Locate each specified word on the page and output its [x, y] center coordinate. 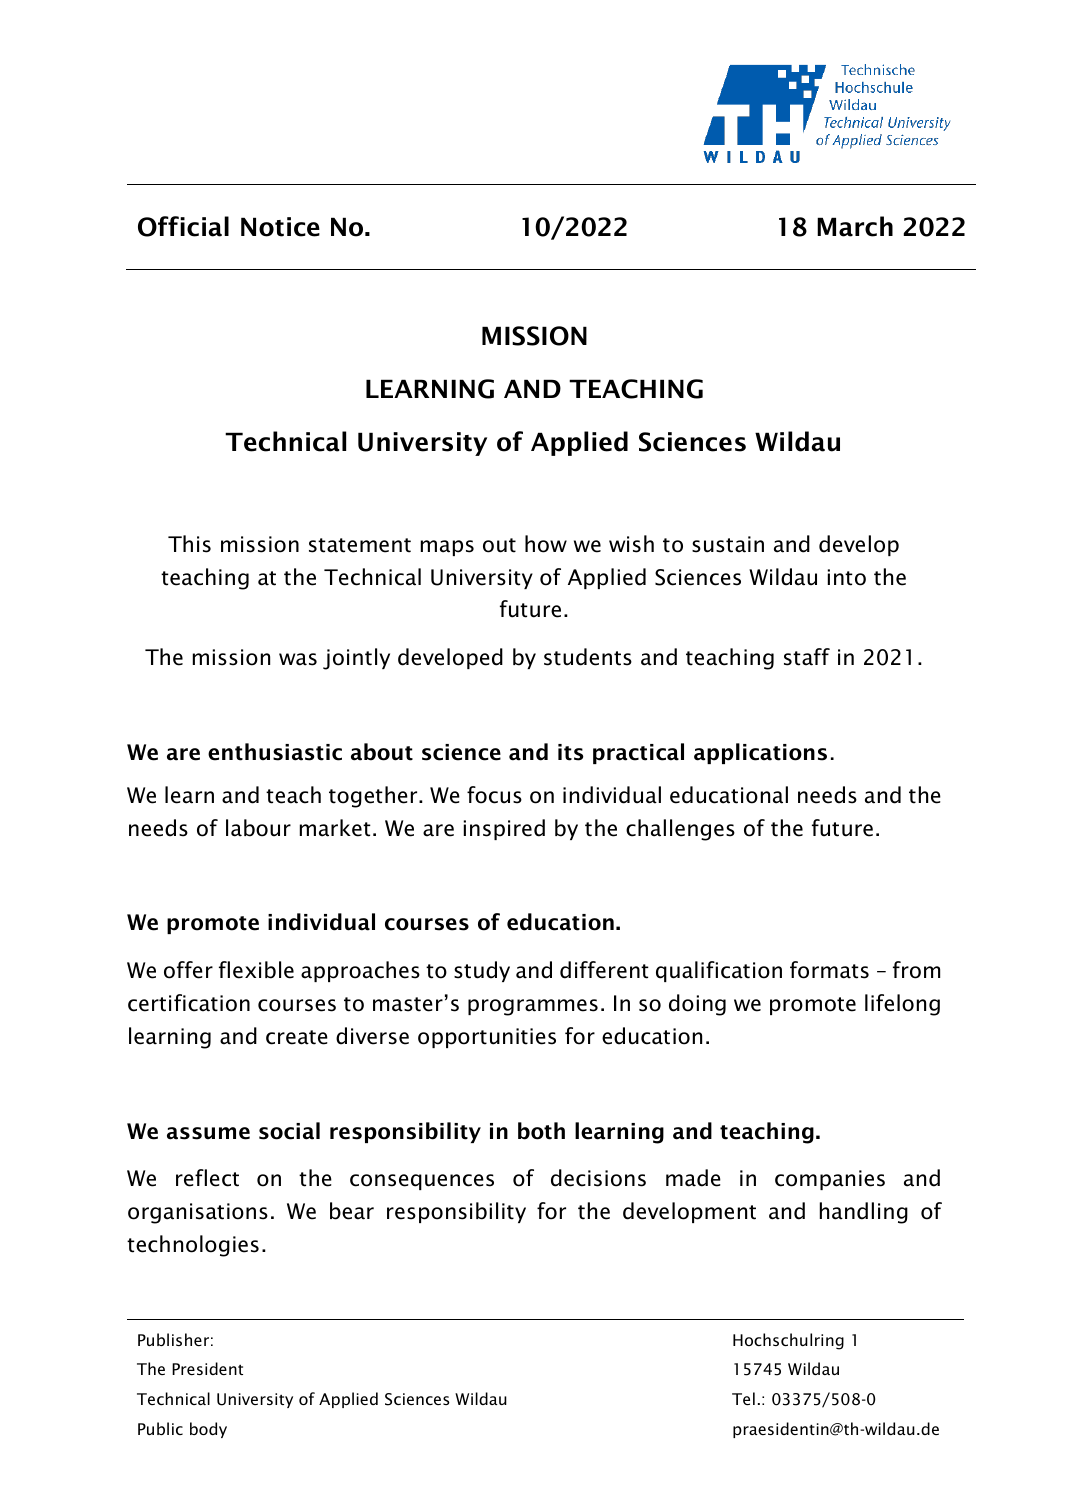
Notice [280, 227]
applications [760, 753]
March [855, 226]
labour [258, 828]
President [207, 1368]
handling [864, 1213]
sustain [728, 544]
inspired [504, 829]
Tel [743, 1398]
